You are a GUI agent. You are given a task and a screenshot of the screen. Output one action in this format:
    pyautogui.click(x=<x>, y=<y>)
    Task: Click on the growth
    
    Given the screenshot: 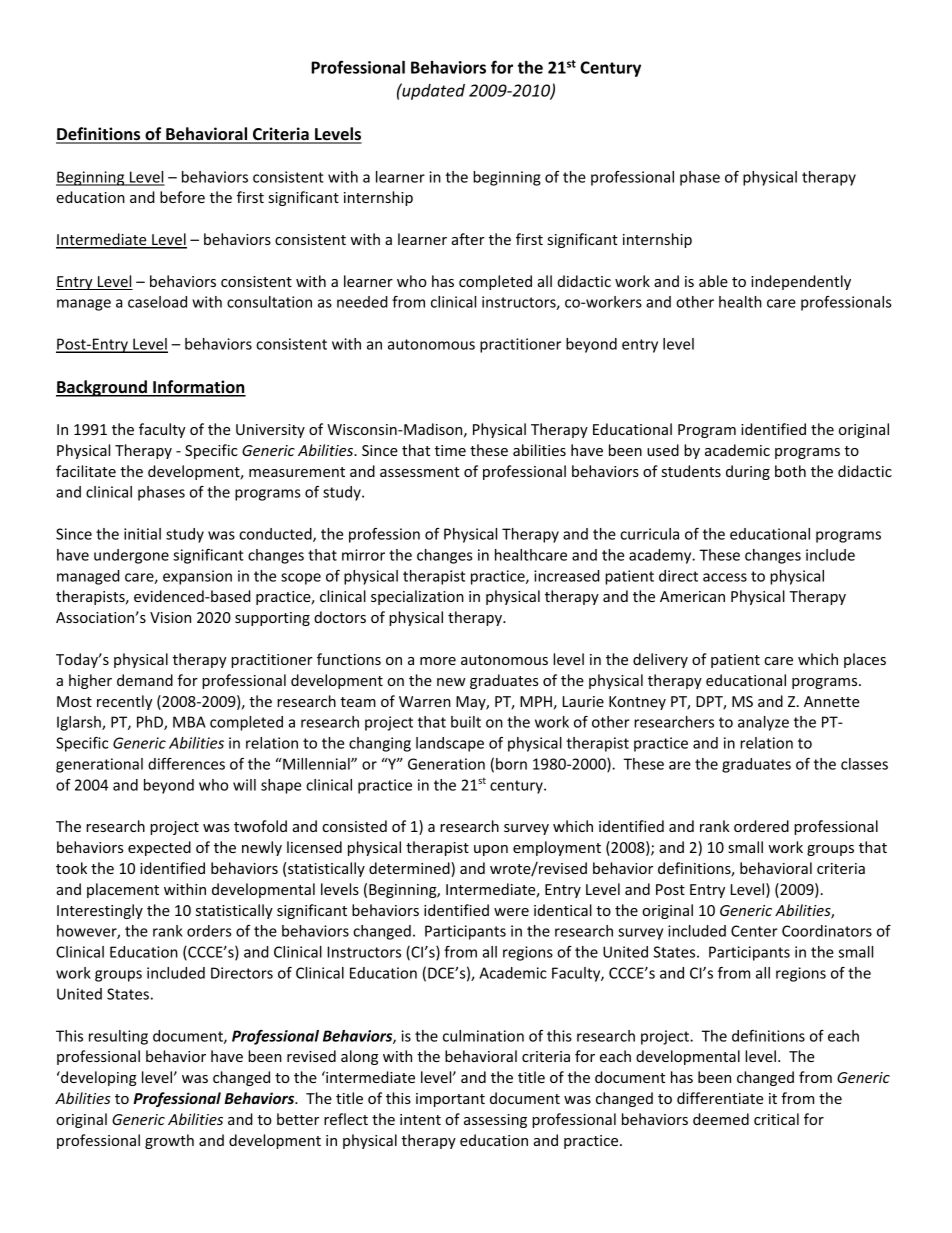 What is the action you would take?
    pyautogui.click(x=169, y=1141)
